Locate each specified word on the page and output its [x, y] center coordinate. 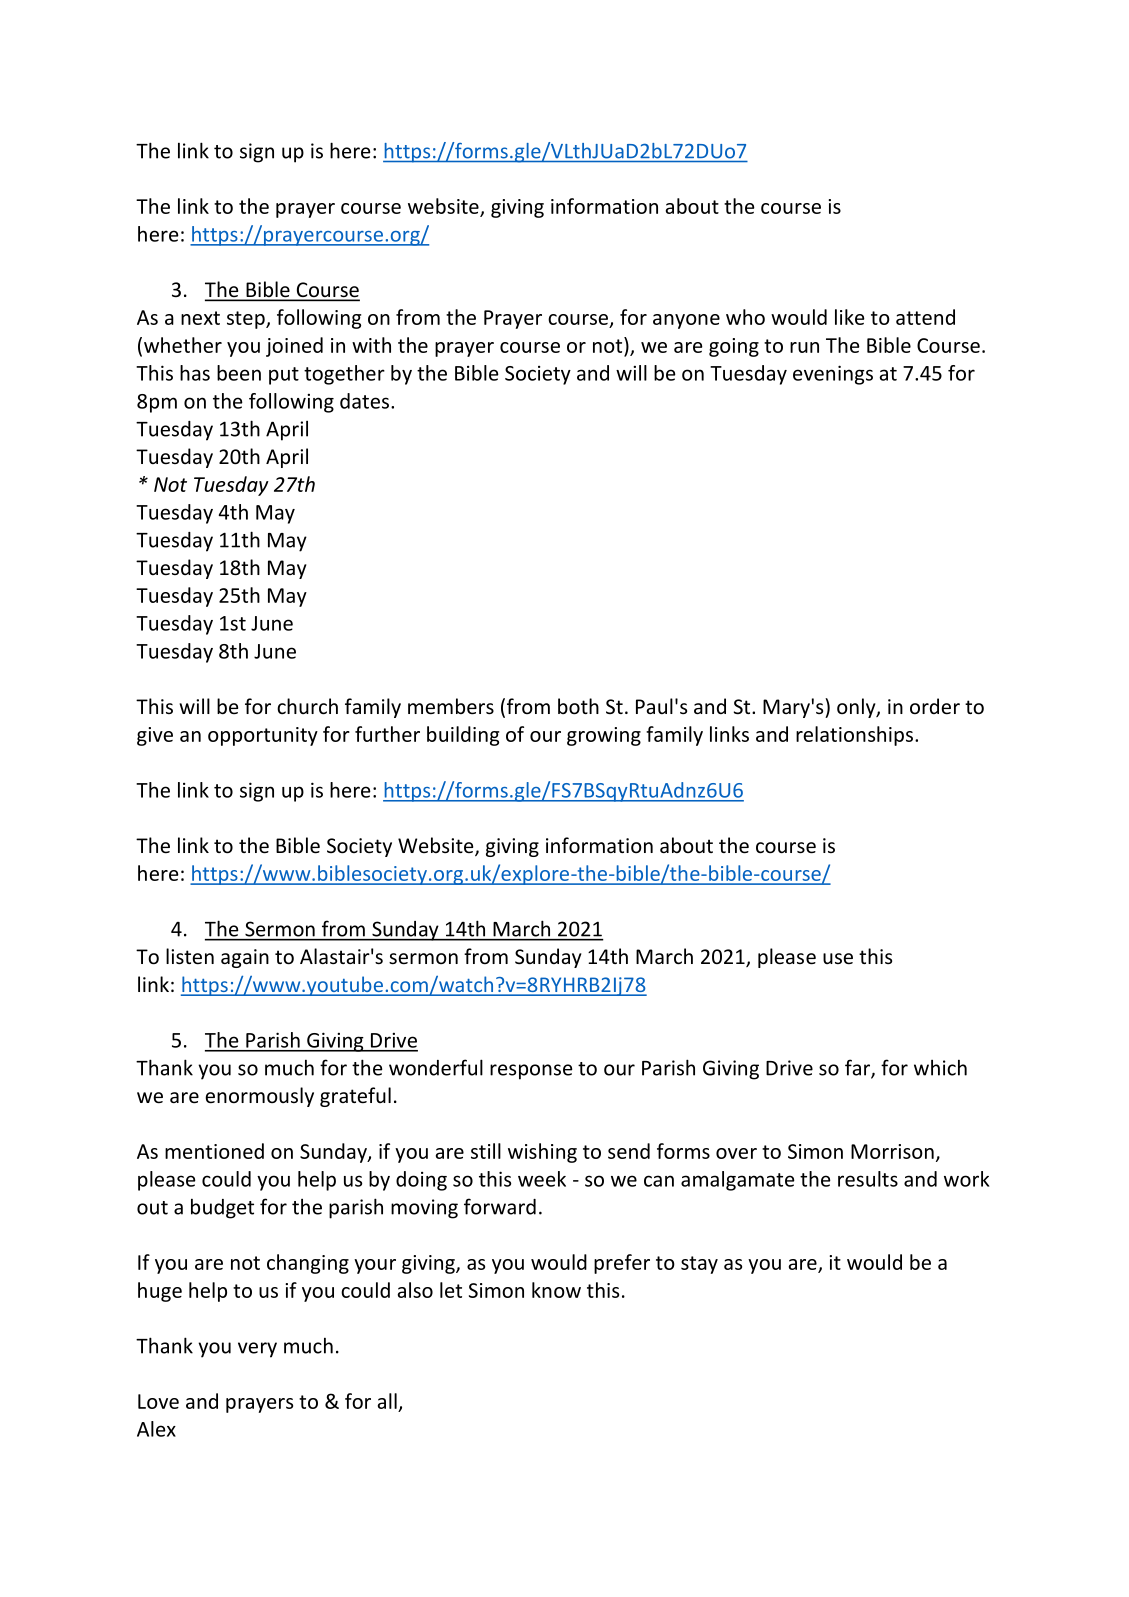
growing [604, 736]
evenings [833, 375]
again [245, 958]
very [257, 1350]
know [556, 1290]
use [838, 959]
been [239, 373]
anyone [686, 321]
